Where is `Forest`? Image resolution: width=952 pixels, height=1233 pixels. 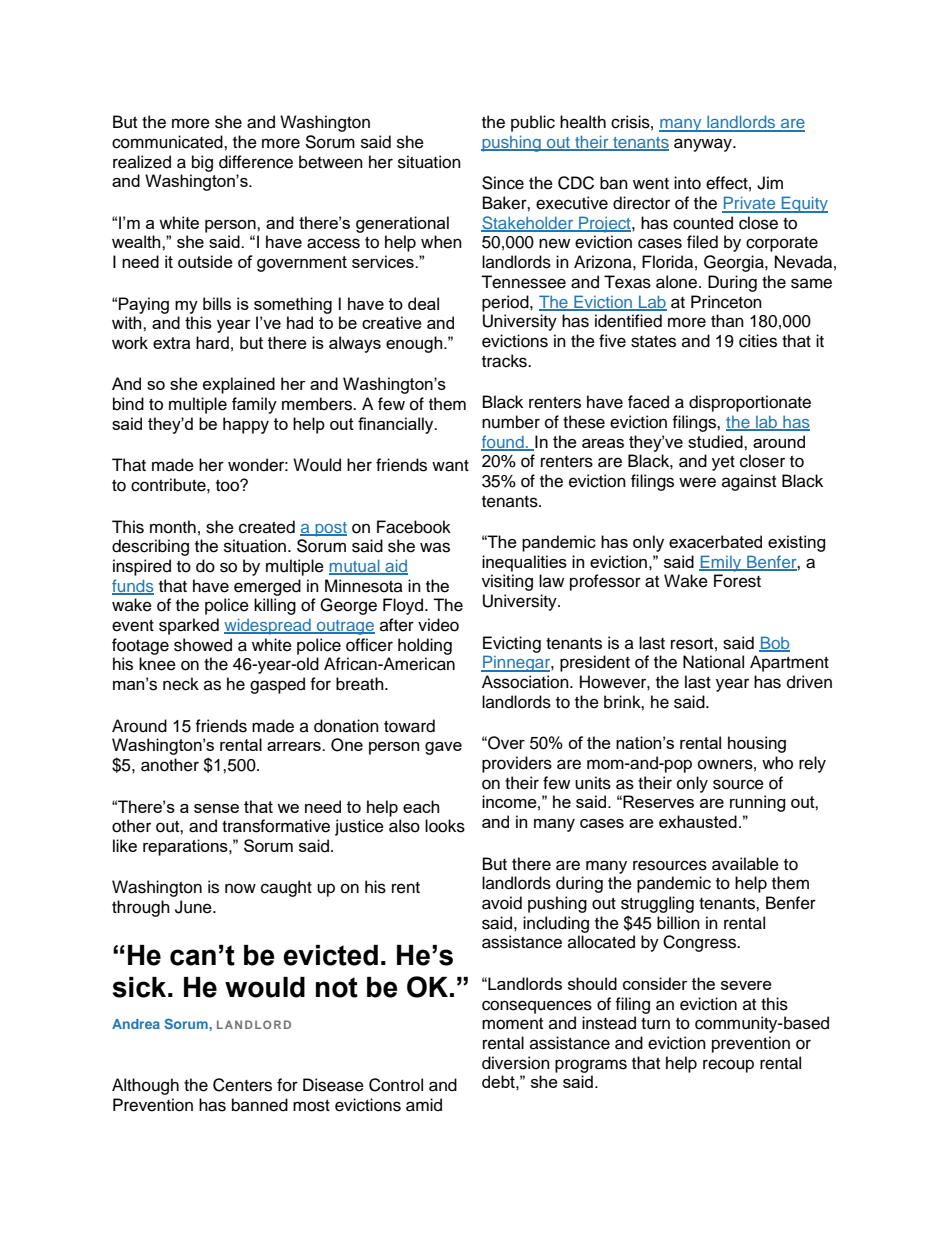 Forest is located at coordinates (737, 581).
